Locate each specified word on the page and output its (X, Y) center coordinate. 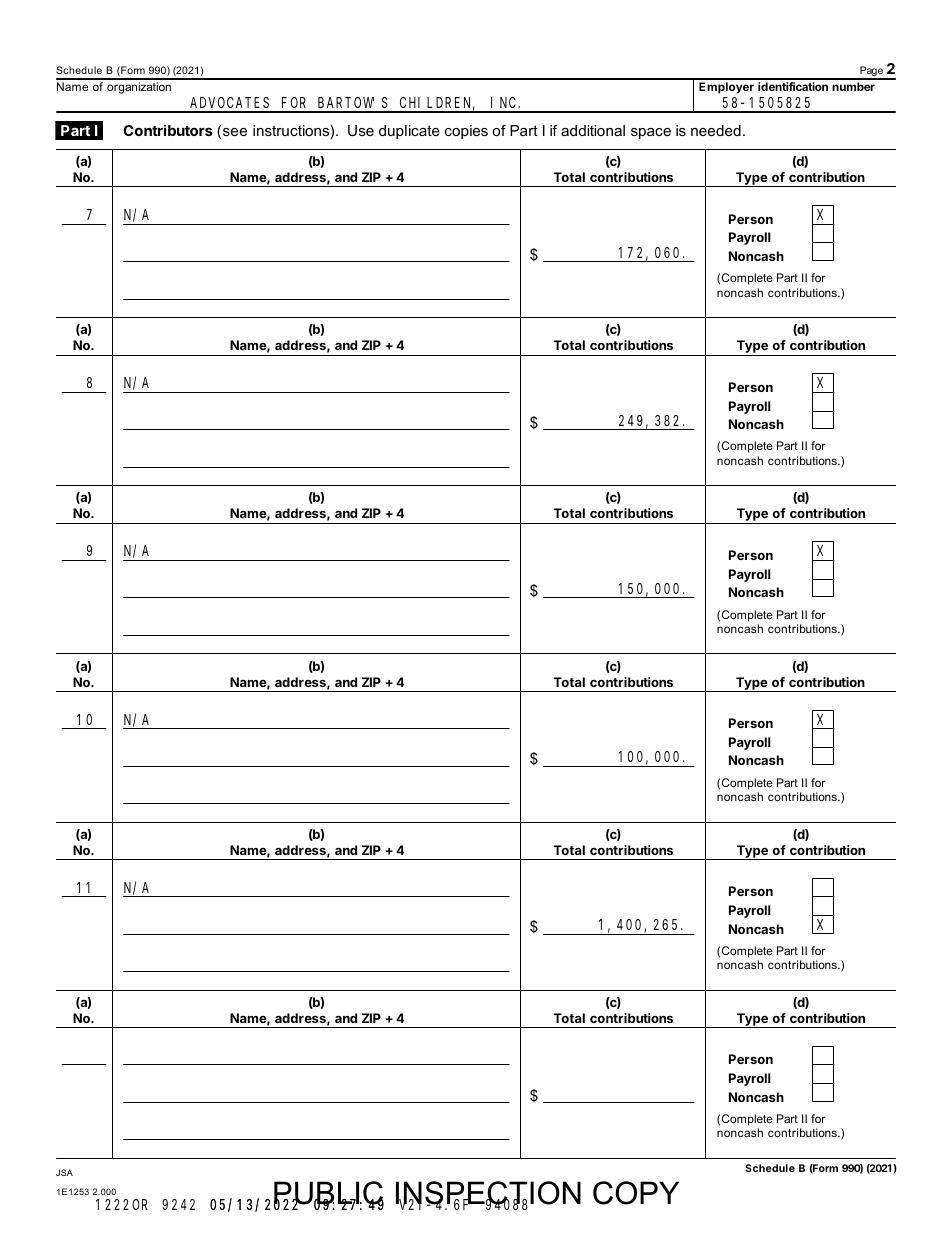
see (235, 132)
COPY (636, 1193)
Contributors (168, 130)
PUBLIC (329, 1194)
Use (361, 130)
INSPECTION (488, 1194)
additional (593, 130)
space (651, 133)
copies (466, 132)
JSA (64, 1172)
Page (871, 72)
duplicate (409, 132)
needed (716, 130)
